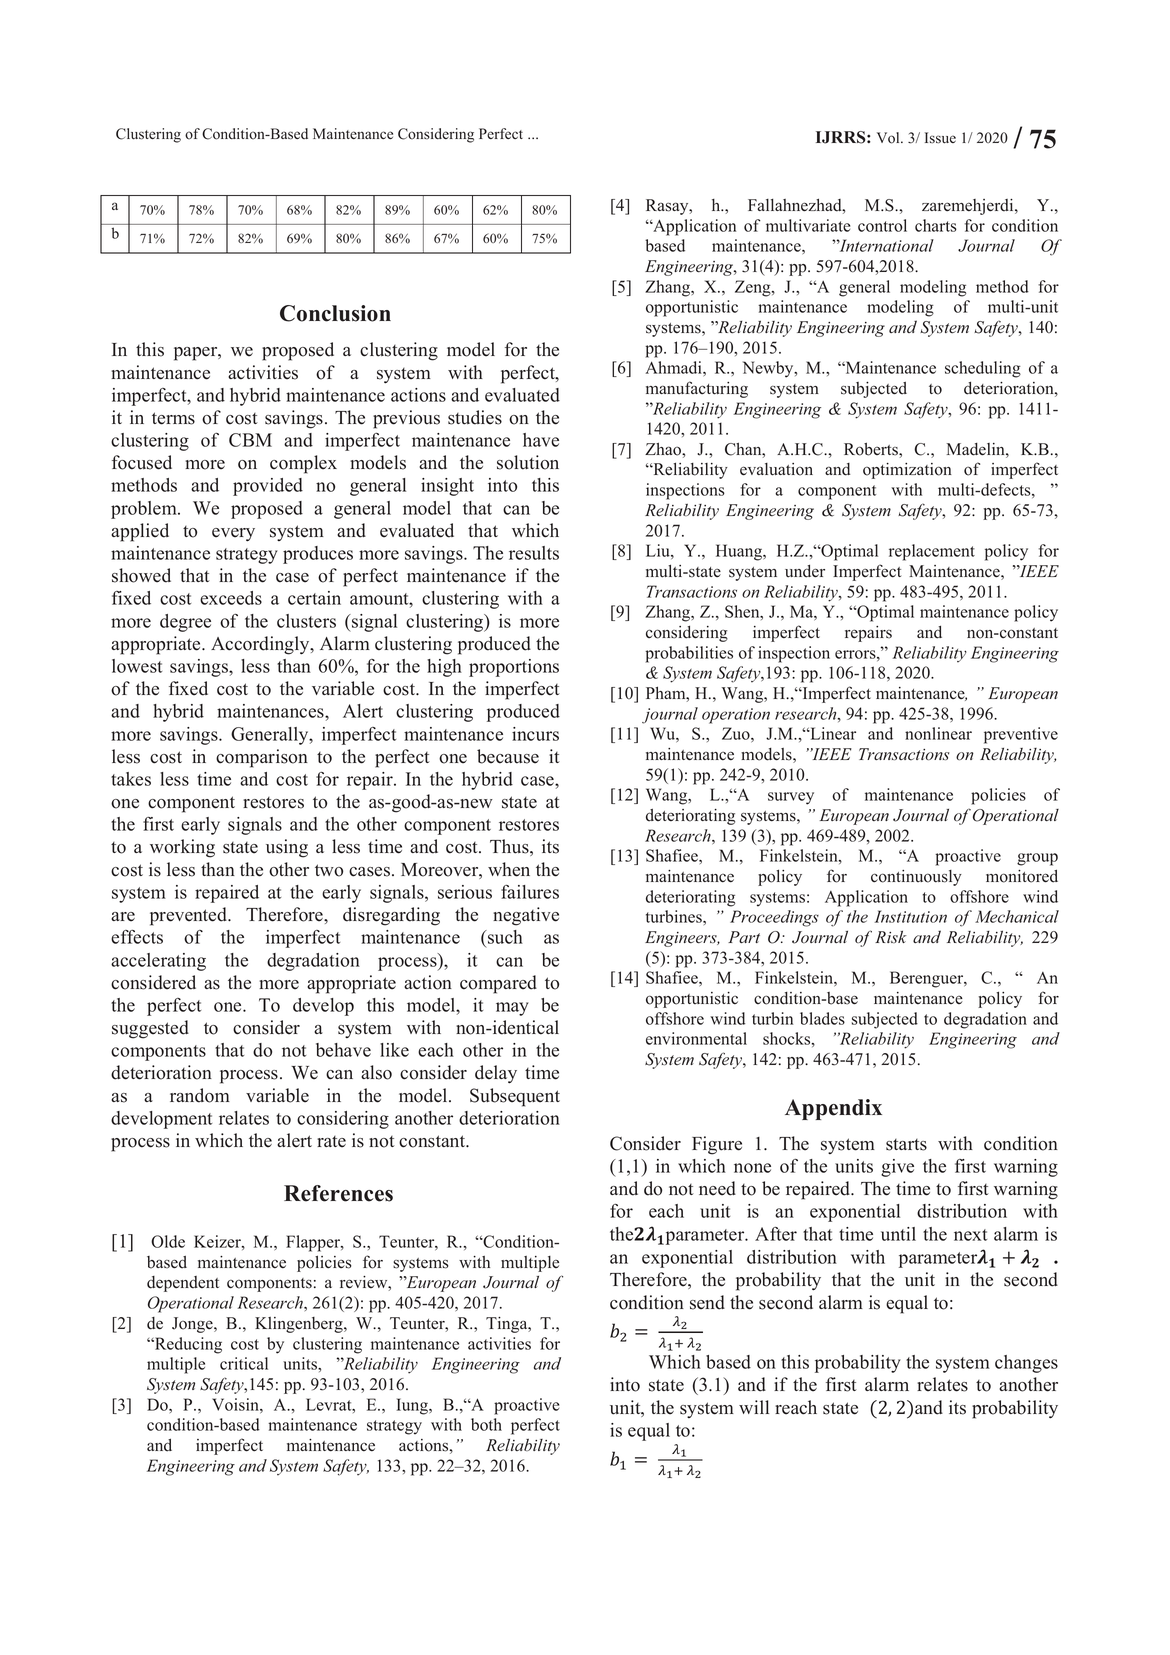  What do you see at coordinates (244, 1363) in the screenshot?
I see `critical` at bounding box center [244, 1363].
